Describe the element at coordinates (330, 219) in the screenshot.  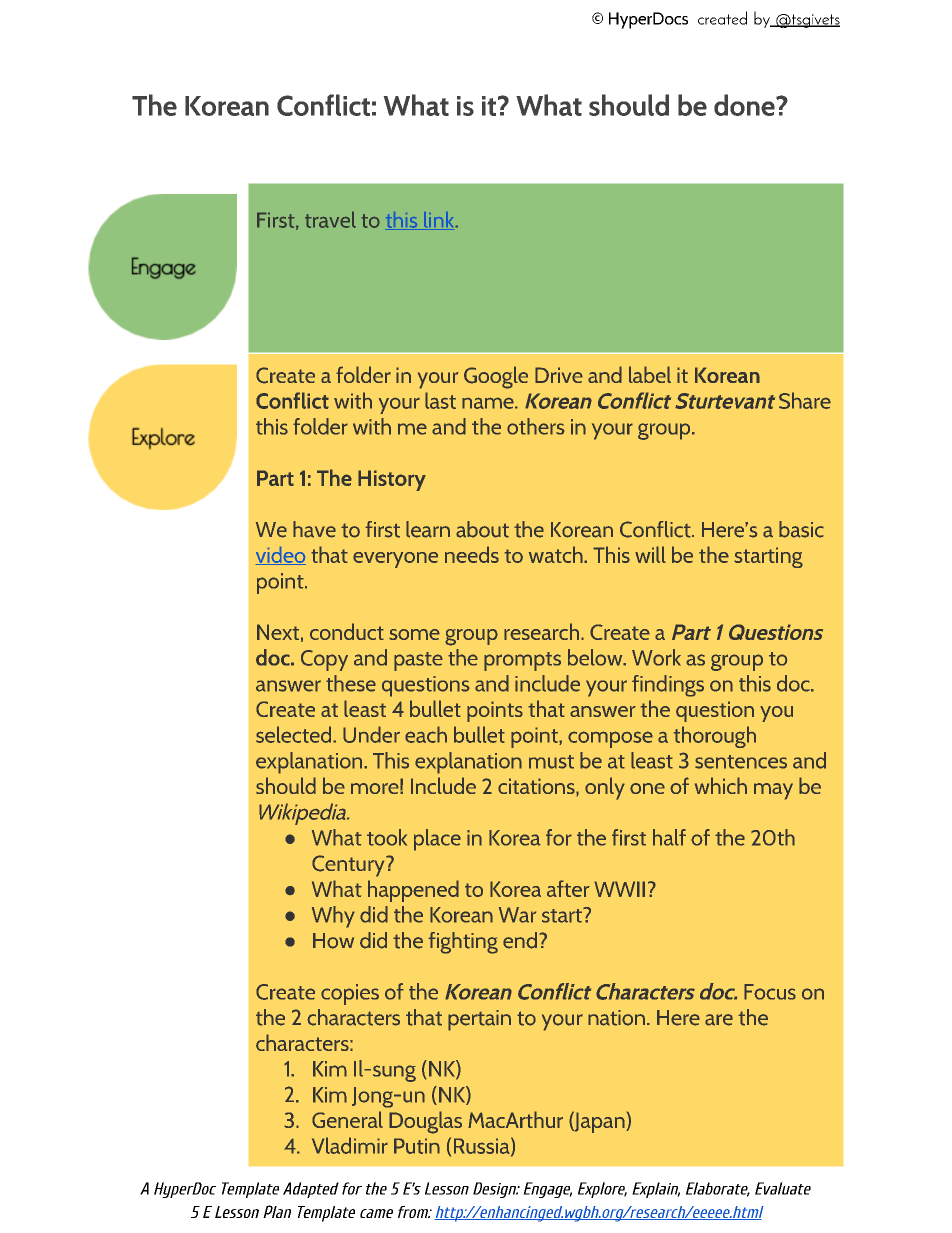
I see `travel` at that location.
